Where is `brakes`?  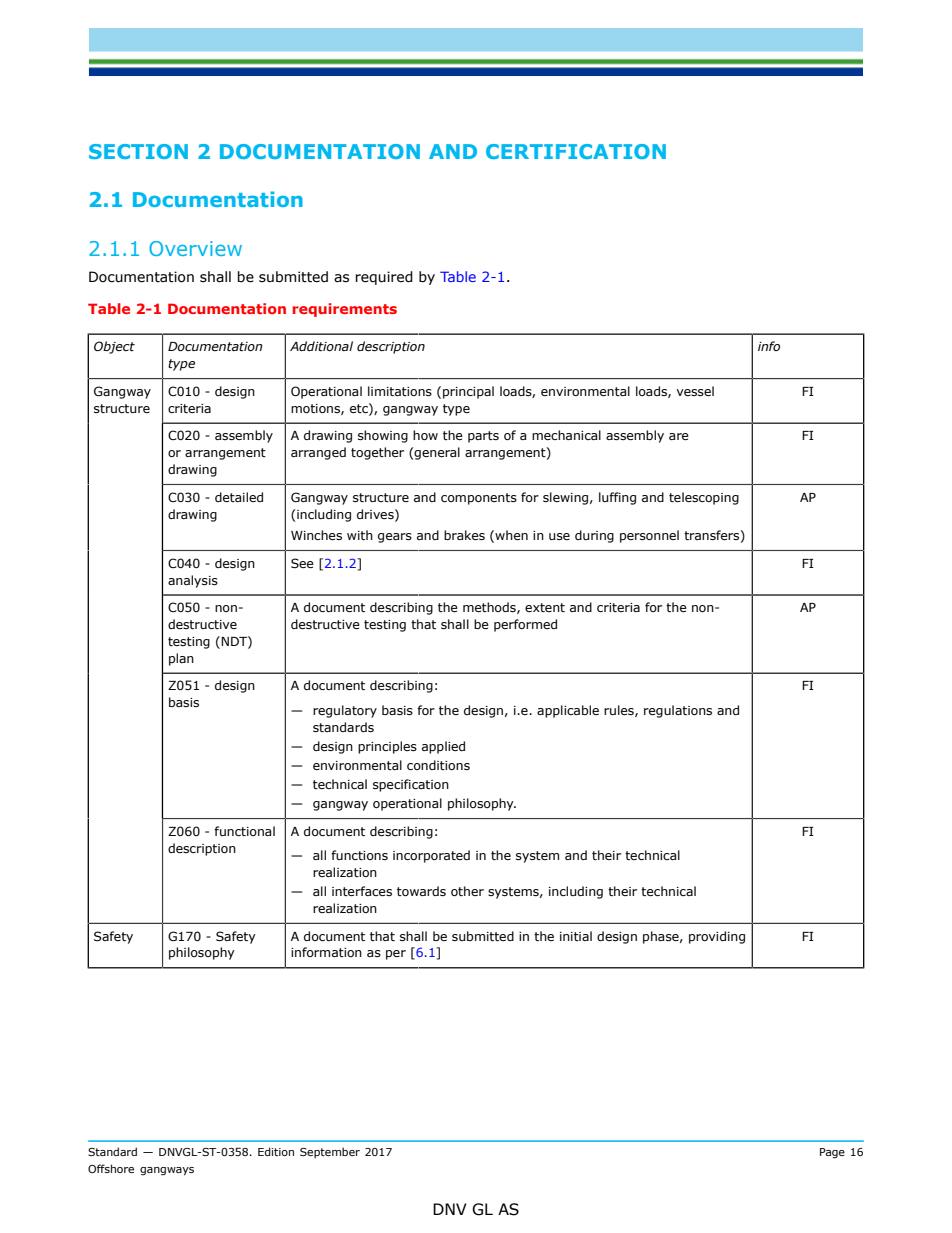 brakes is located at coordinates (464, 535).
